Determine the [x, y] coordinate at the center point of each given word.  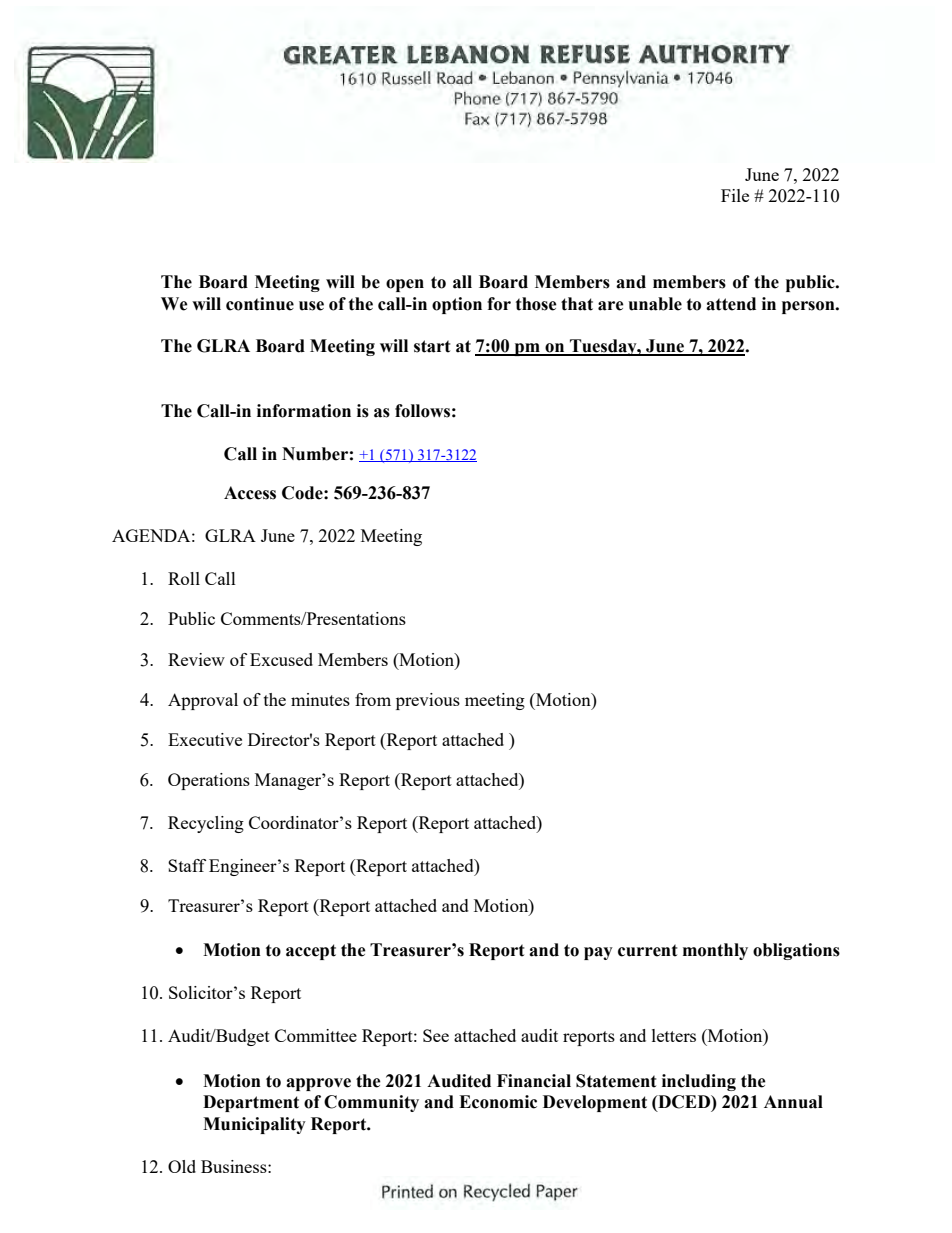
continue [260, 304]
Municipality [254, 1125]
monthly [715, 951]
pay [598, 953]
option [457, 305]
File [735, 195]
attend [731, 304]
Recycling [206, 824]
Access [250, 493]
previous [428, 701]
